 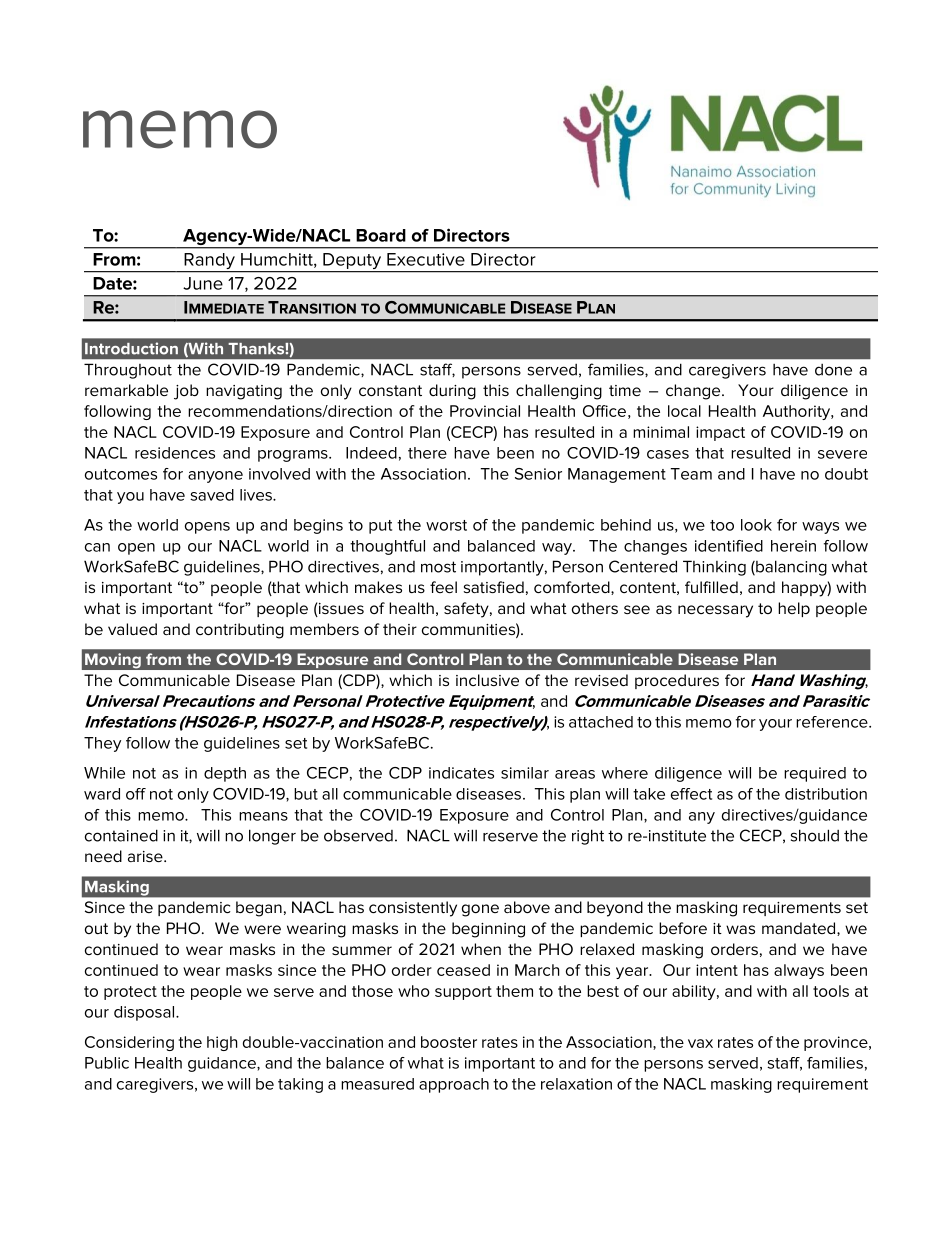 I want to click on indicates, so click(x=461, y=773).
